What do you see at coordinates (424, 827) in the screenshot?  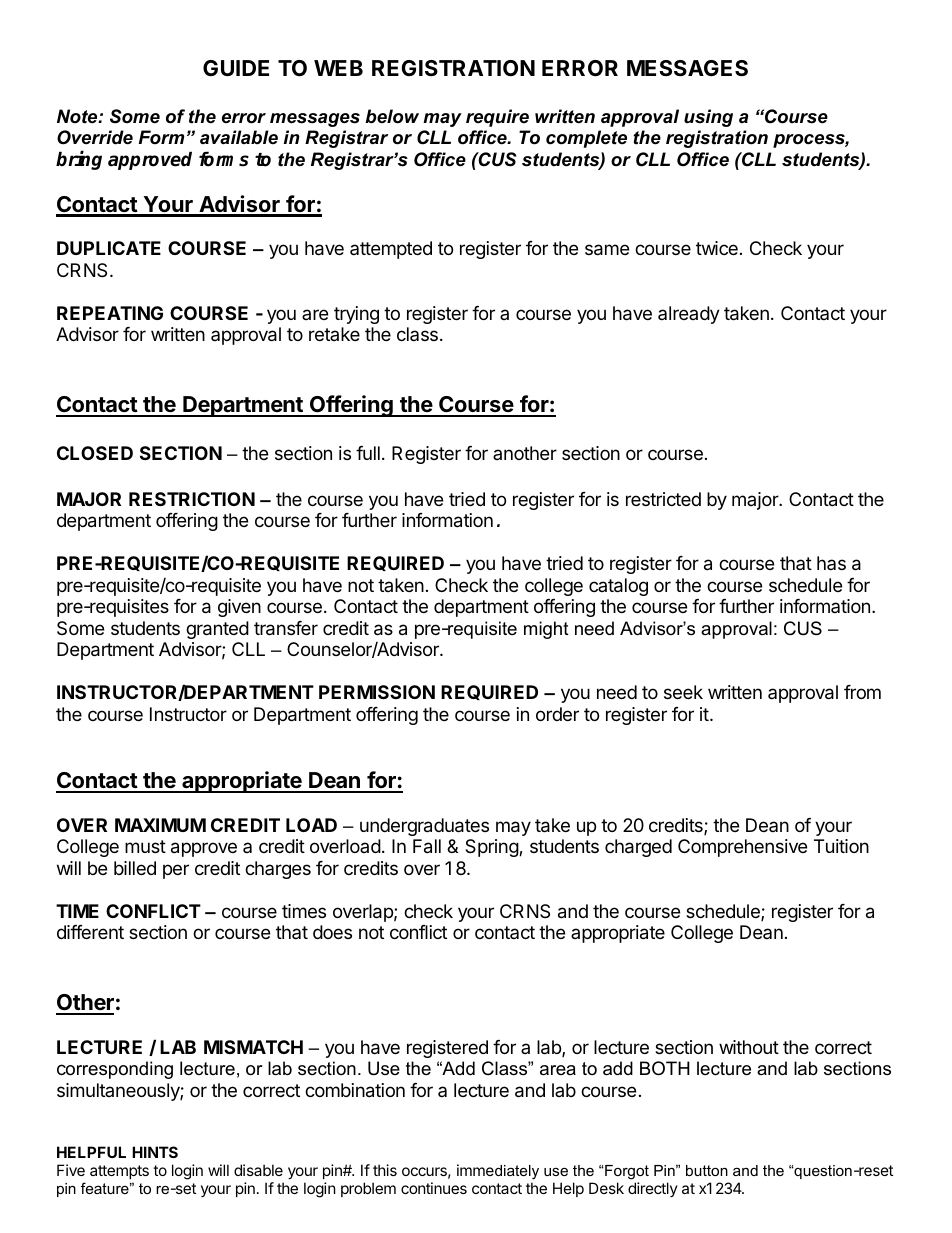 I see `undergraduates` at bounding box center [424, 827].
